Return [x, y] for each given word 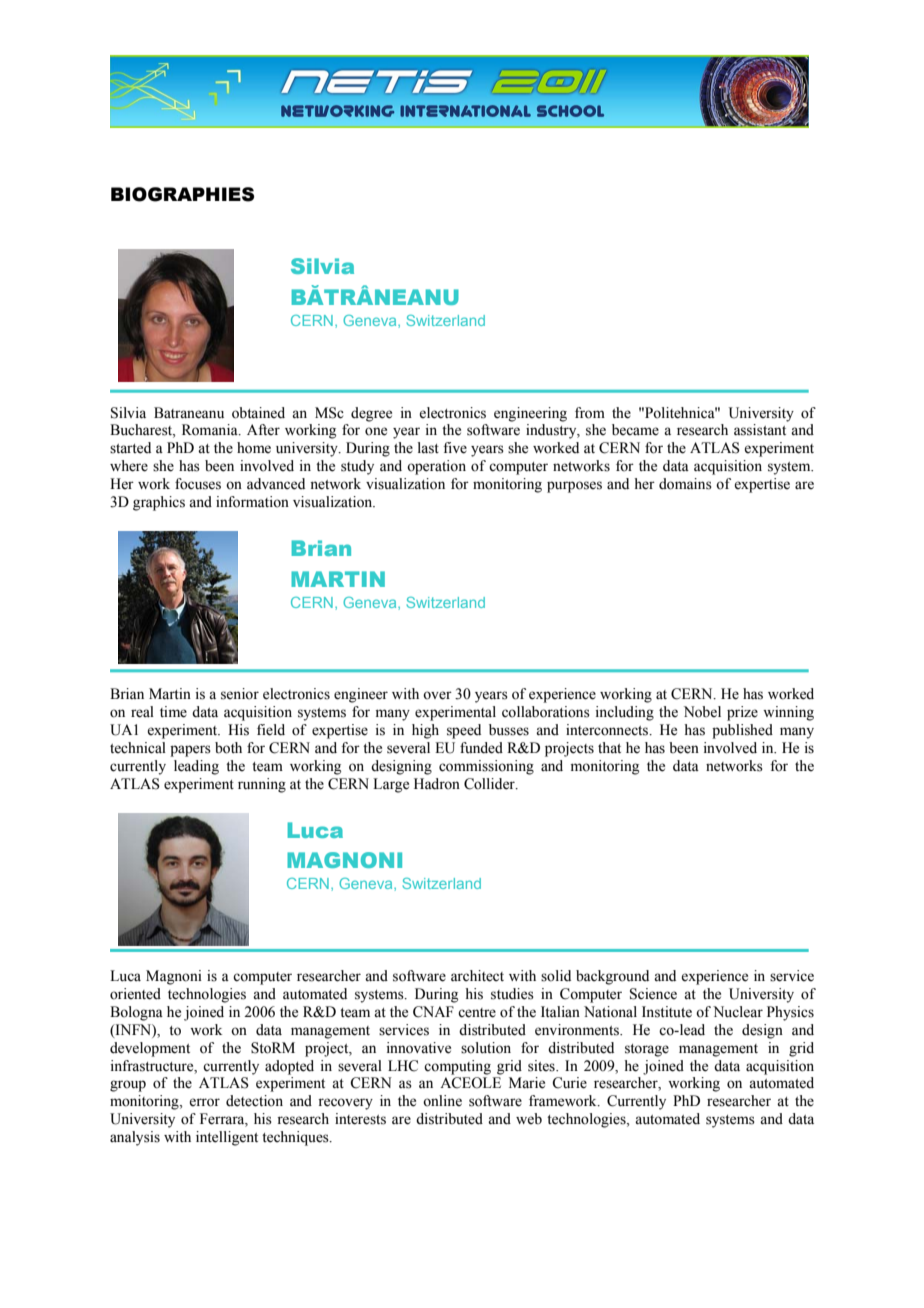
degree [371, 414]
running [262, 785]
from [590, 413]
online [442, 1101]
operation [436, 467]
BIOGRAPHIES [182, 194]
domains [685, 484]
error [204, 1102]
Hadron [437, 784]
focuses [198, 484]
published [742, 731]
